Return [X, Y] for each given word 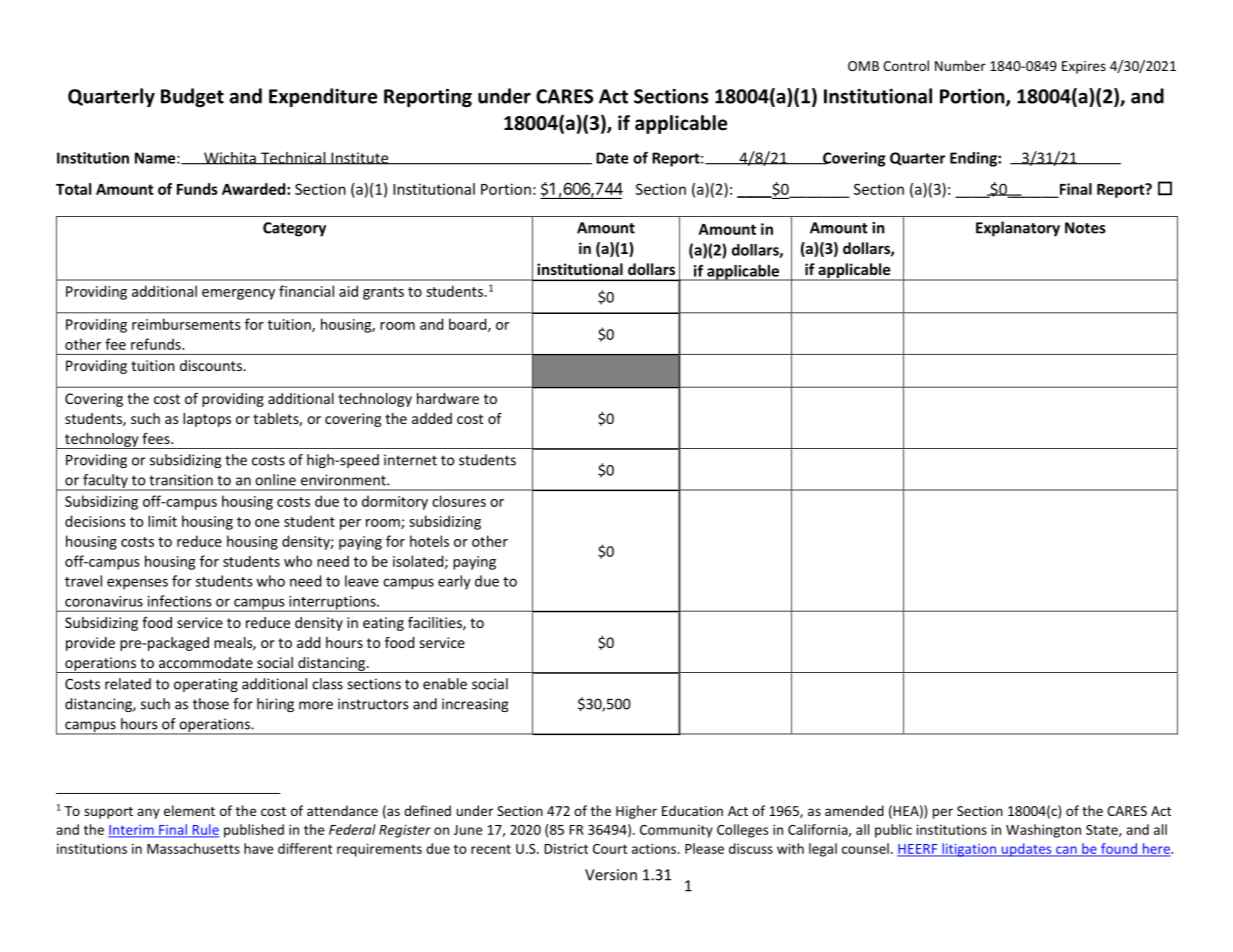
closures [459, 501]
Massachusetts [193, 848]
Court [610, 849]
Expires [1084, 67]
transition [181, 480]
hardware [448, 398]
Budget [192, 97]
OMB [863, 66]
